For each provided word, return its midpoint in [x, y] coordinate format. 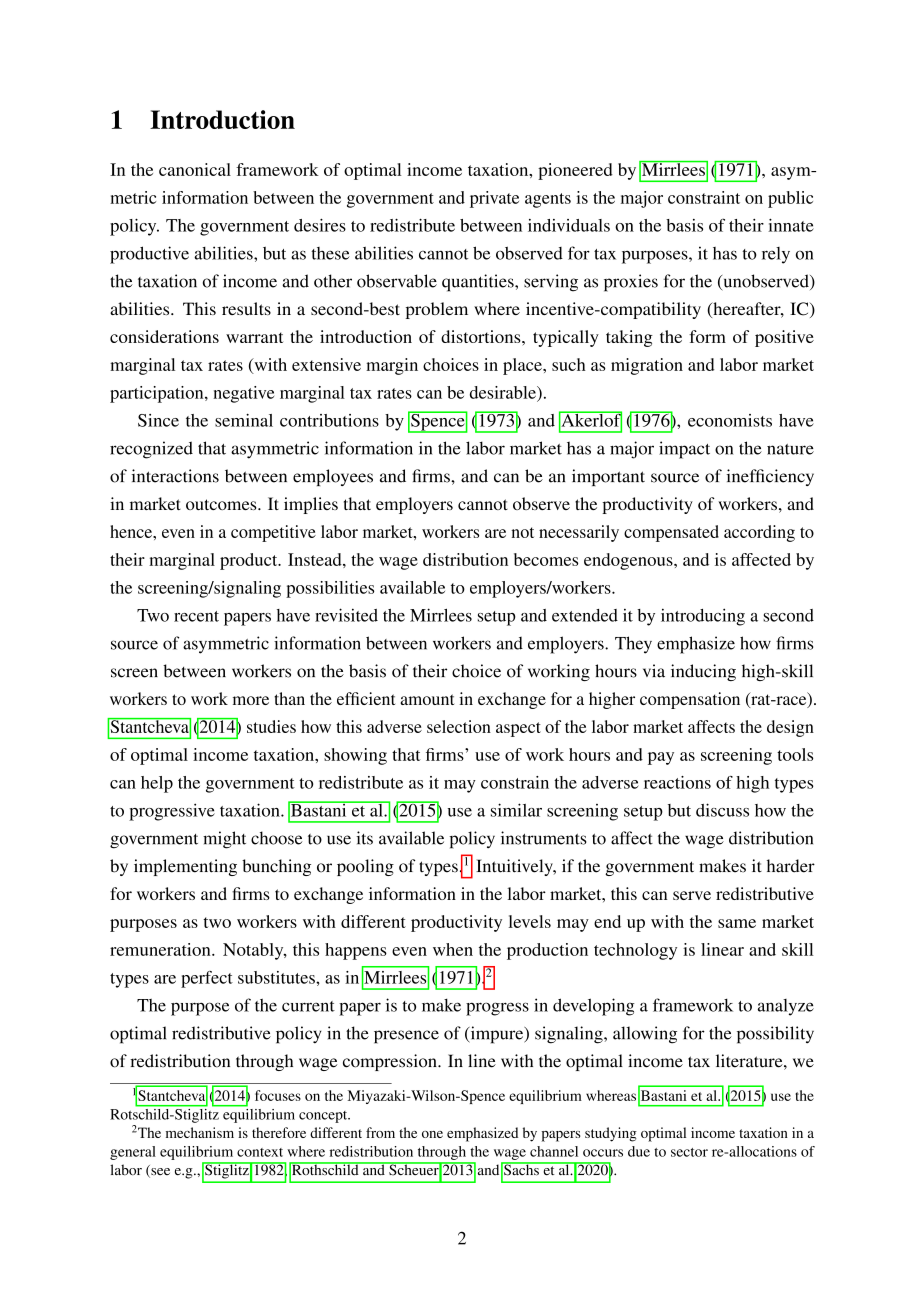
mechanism [200, 1132]
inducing [703, 672]
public [790, 199]
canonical [195, 169]
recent [196, 616]
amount [427, 699]
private [494, 199]
